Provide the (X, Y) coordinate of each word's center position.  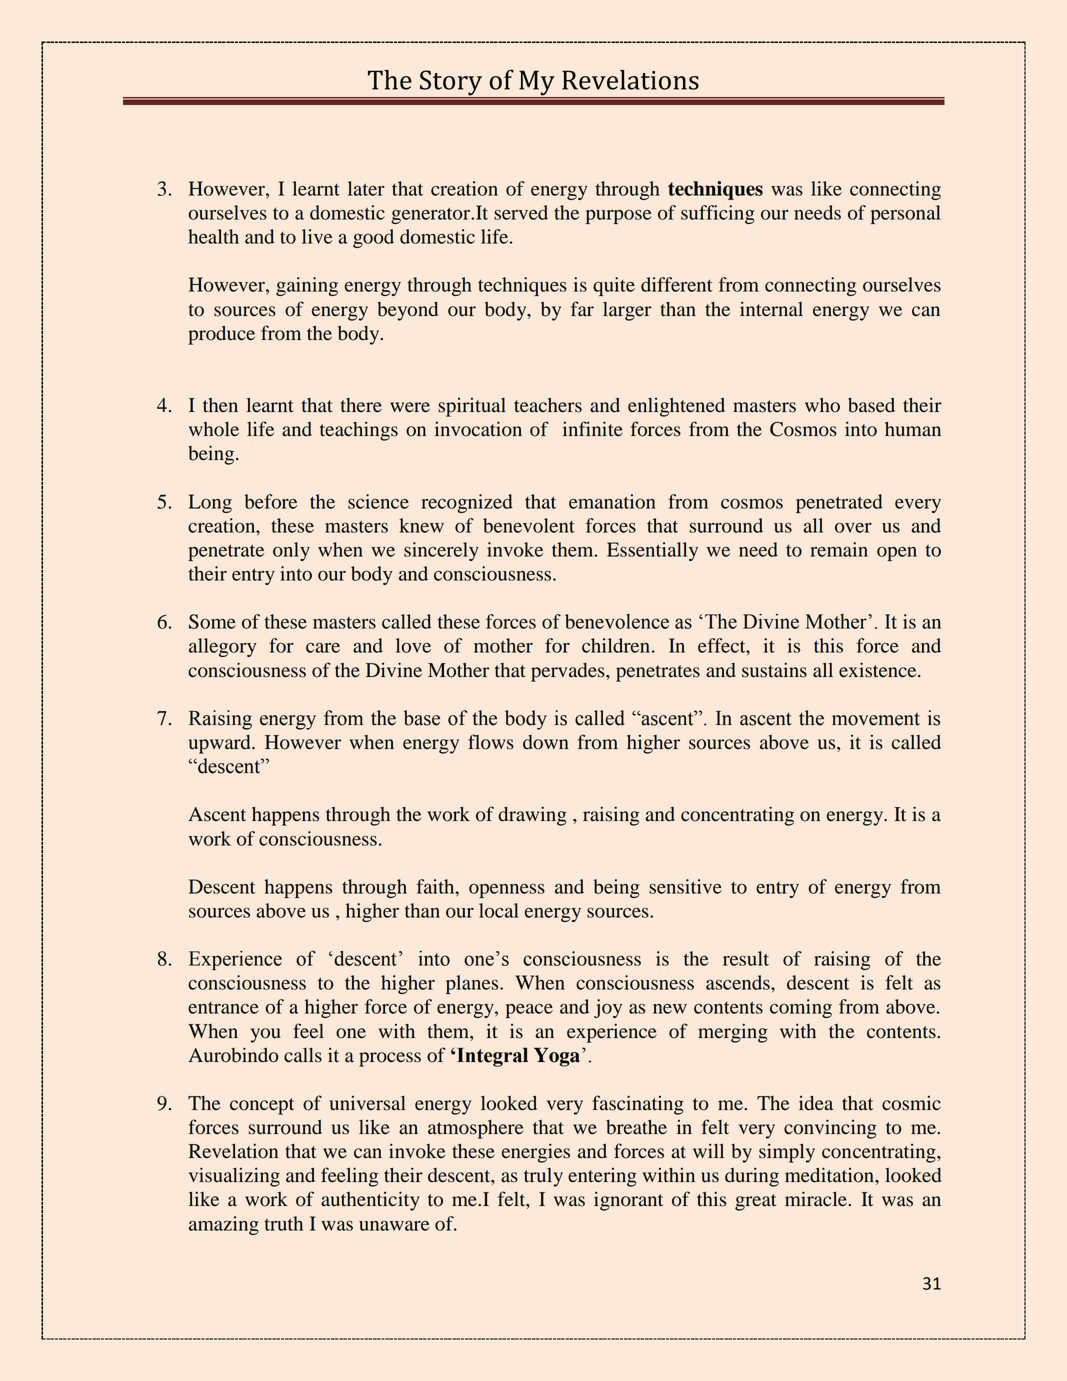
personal (906, 214)
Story (451, 83)
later (366, 188)
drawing (532, 816)
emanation (612, 501)
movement (876, 719)
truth (283, 1223)
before (271, 501)
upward (220, 744)
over (853, 527)
